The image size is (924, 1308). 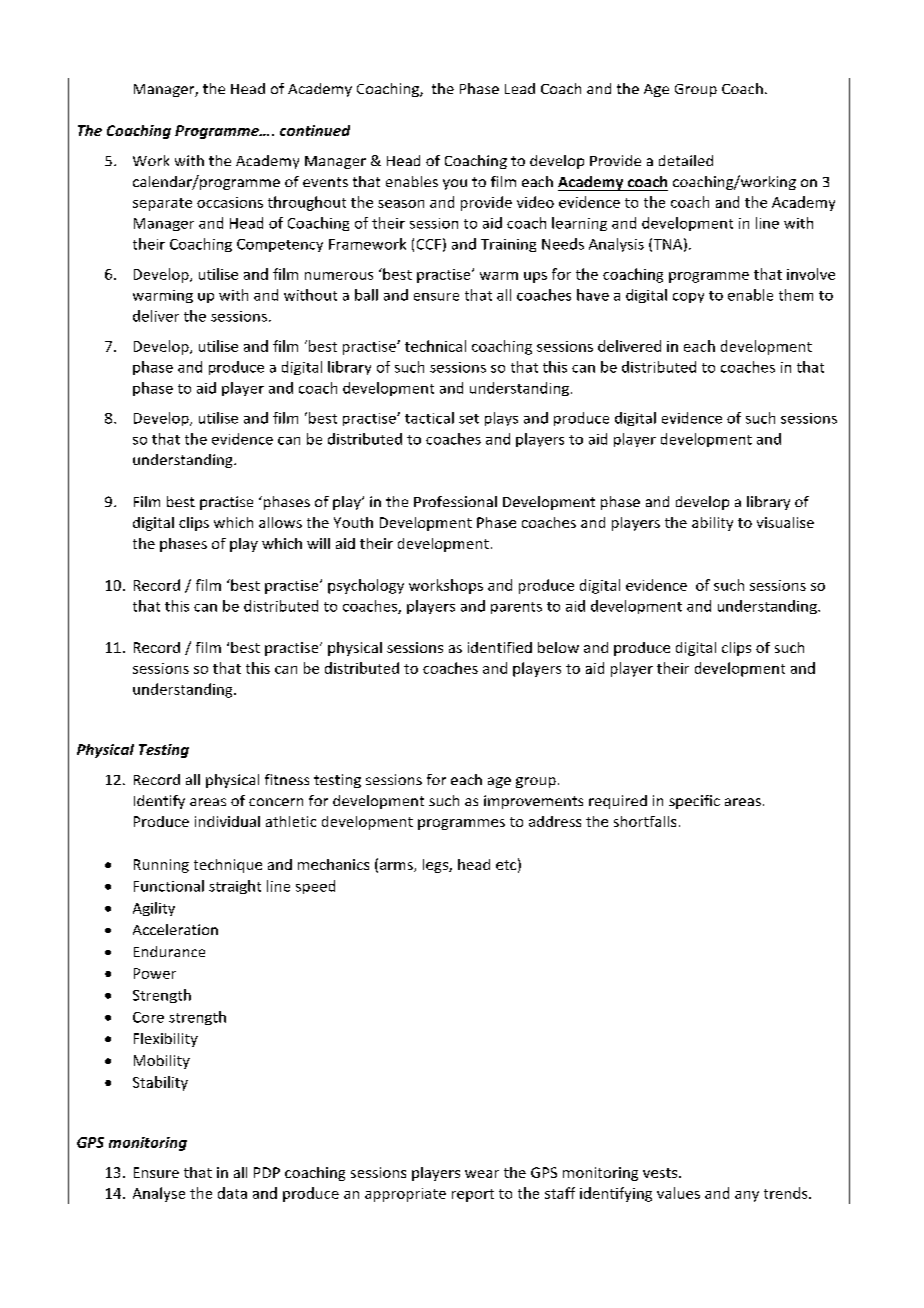 What do you see at coordinates (482, 1174) in the image?
I see `wear` at bounding box center [482, 1174].
